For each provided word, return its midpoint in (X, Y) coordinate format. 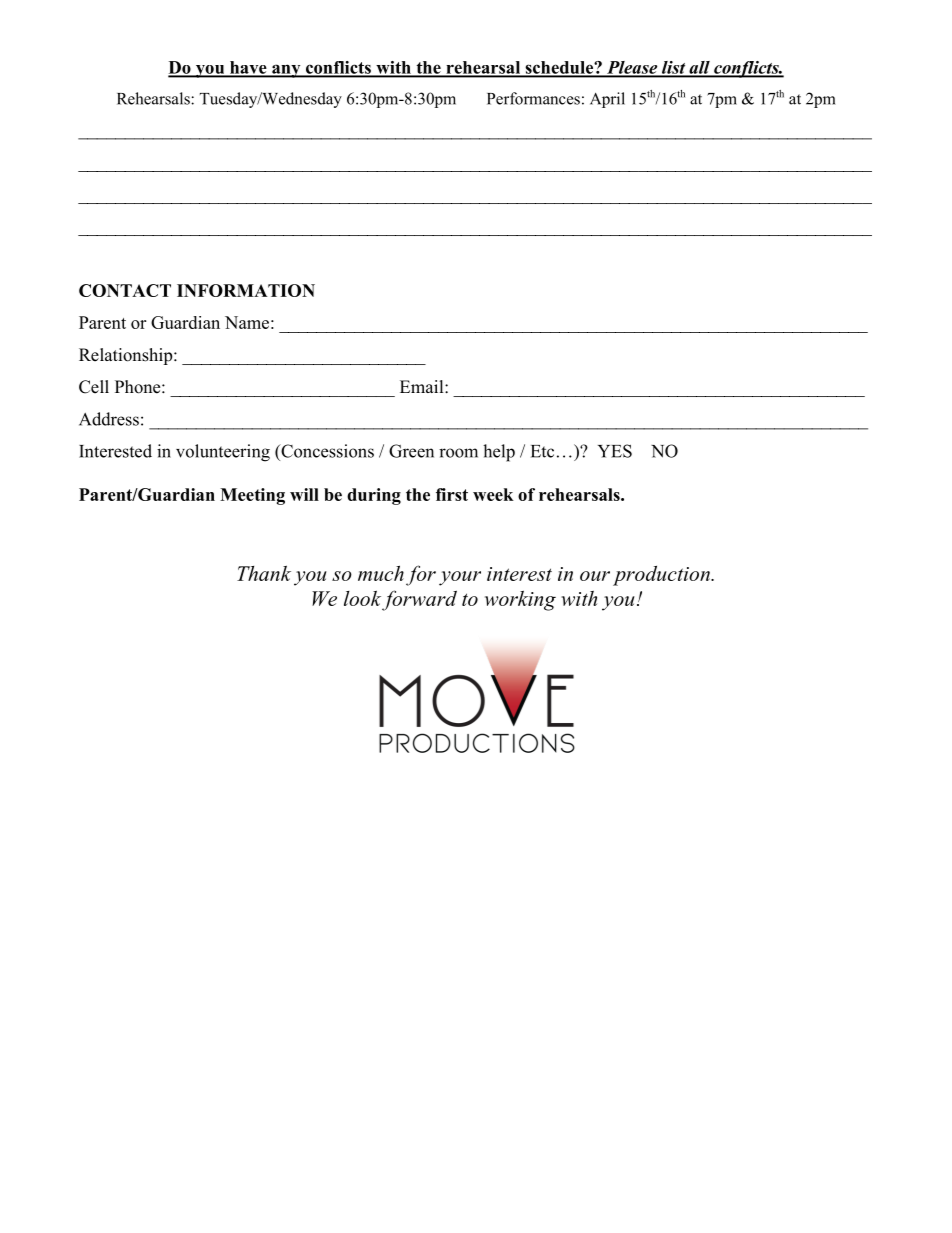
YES (615, 451)
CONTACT (125, 290)
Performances (533, 98)
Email (423, 386)
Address (109, 419)
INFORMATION (246, 290)
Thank (264, 573)
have (248, 68)
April (607, 100)
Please (632, 68)
